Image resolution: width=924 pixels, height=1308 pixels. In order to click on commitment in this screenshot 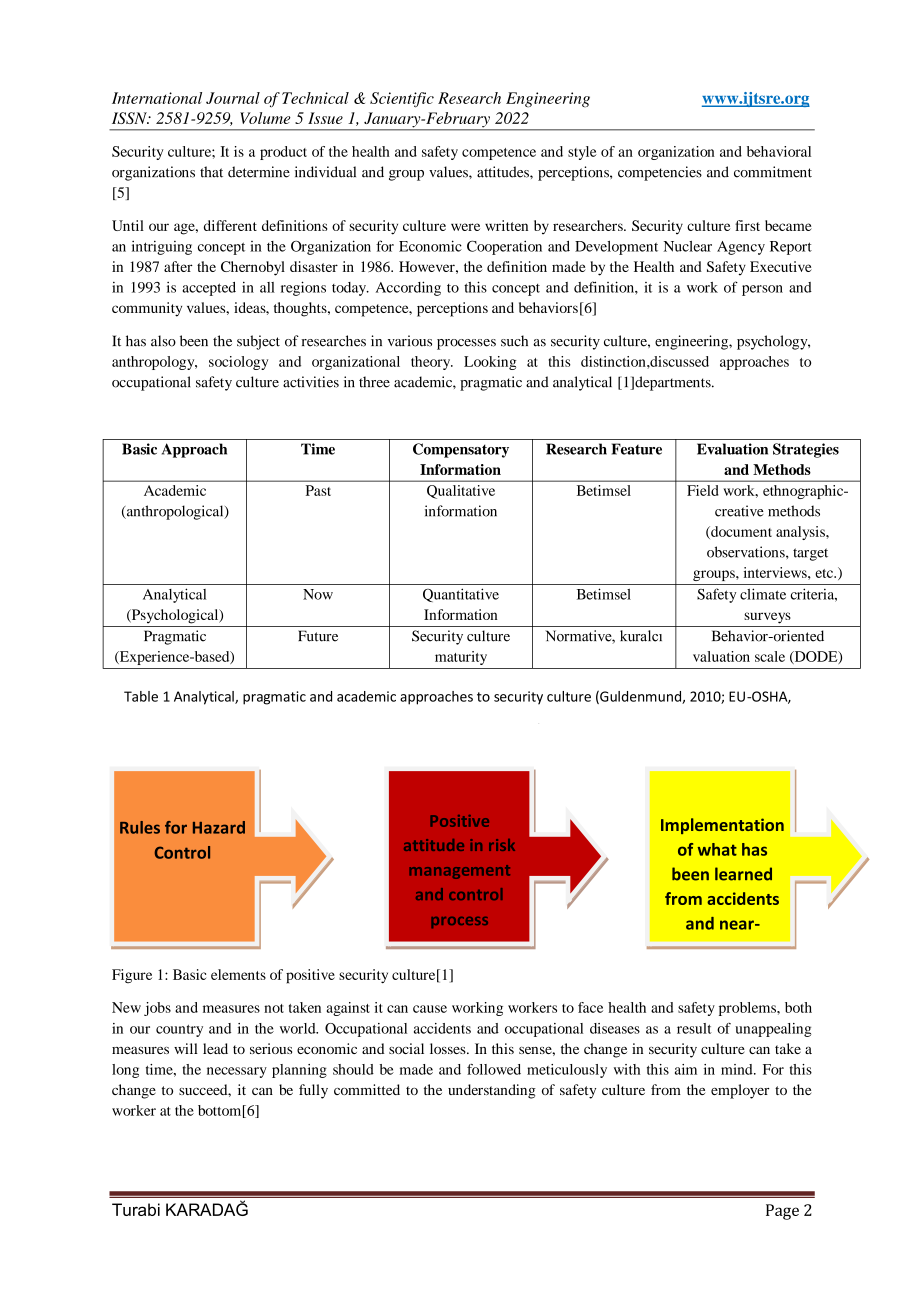, I will do `click(773, 172)`.
